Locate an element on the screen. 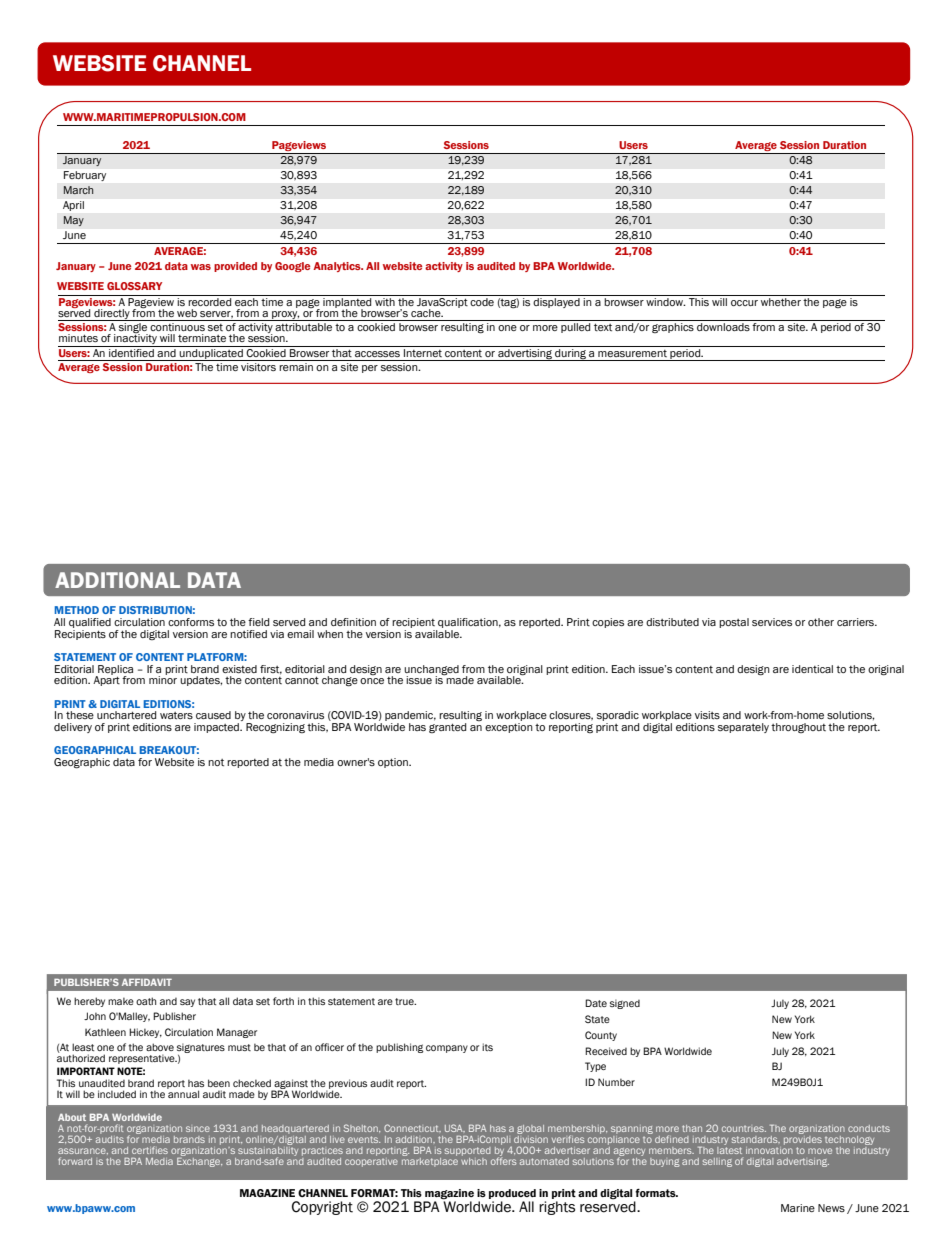 This screenshot has height=1233, width=952. certifies is located at coordinates (150, 1150).
